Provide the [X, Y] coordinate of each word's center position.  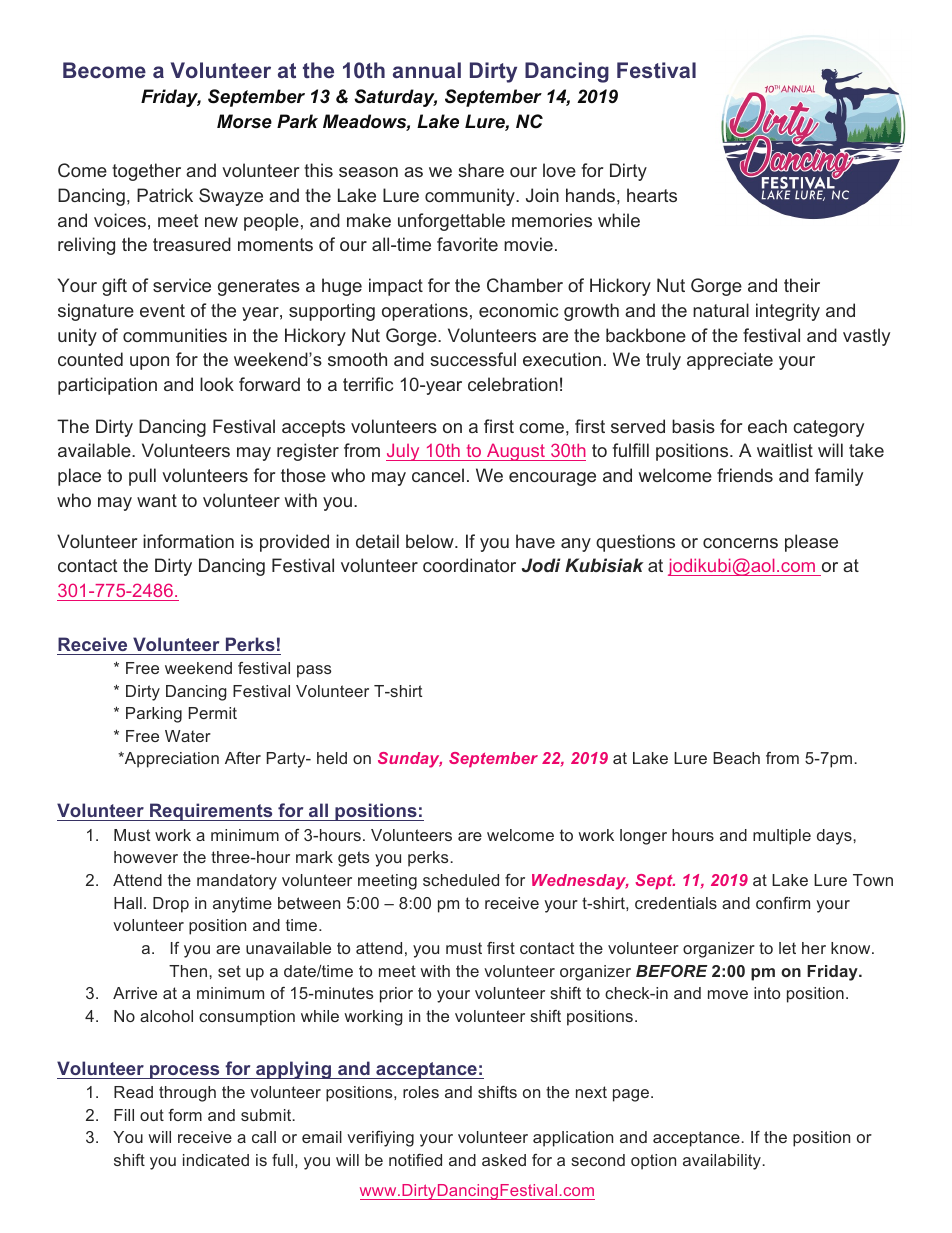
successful [473, 359]
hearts [652, 195]
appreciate [730, 361]
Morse [244, 121]
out [152, 1115]
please [811, 543]
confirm [783, 903]
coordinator [469, 565]
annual [427, 70]
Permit [213, 713]
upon [149, 363]
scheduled [461, 880]
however [146, 857]
